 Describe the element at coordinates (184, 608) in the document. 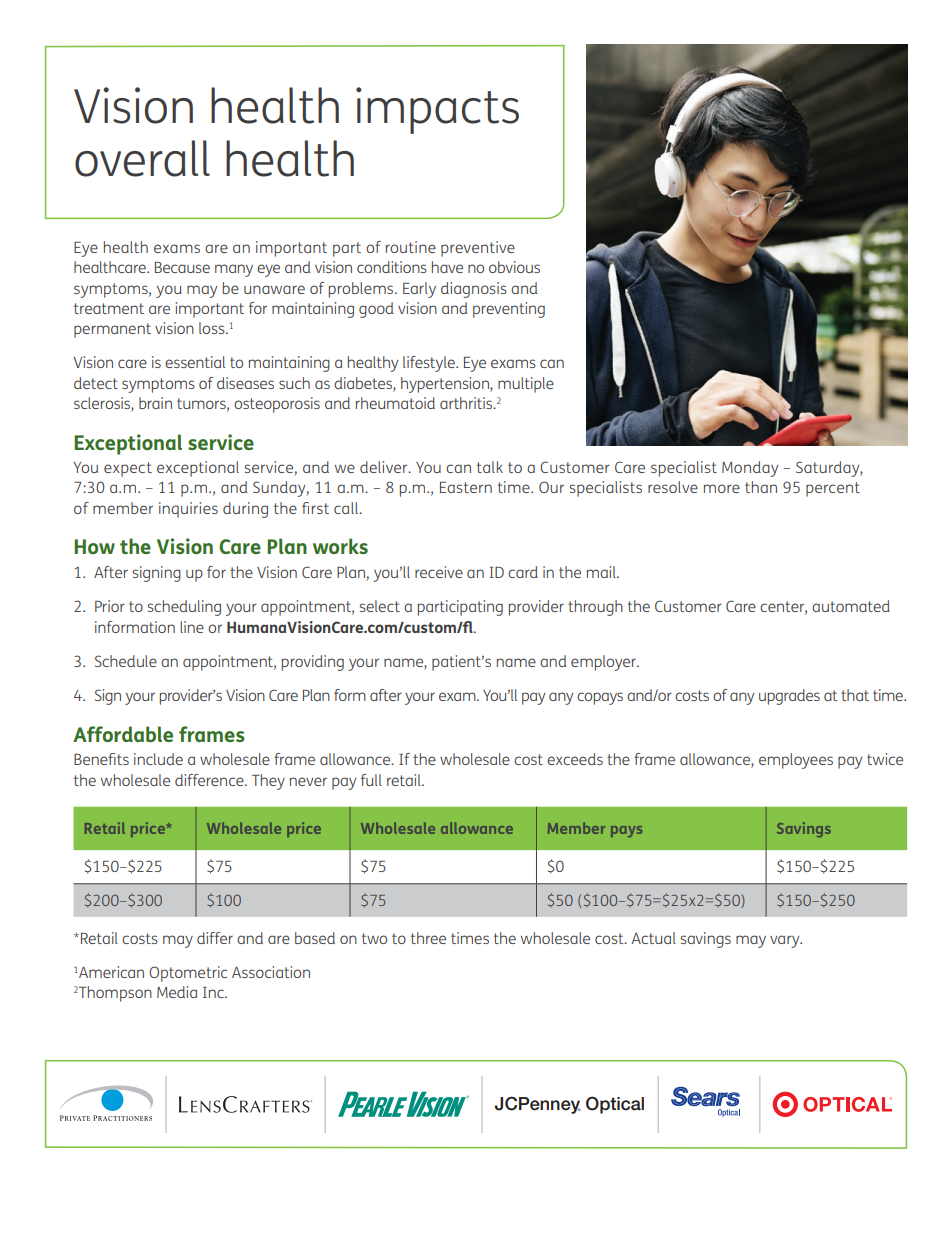

I see `scheduling` at that location.
